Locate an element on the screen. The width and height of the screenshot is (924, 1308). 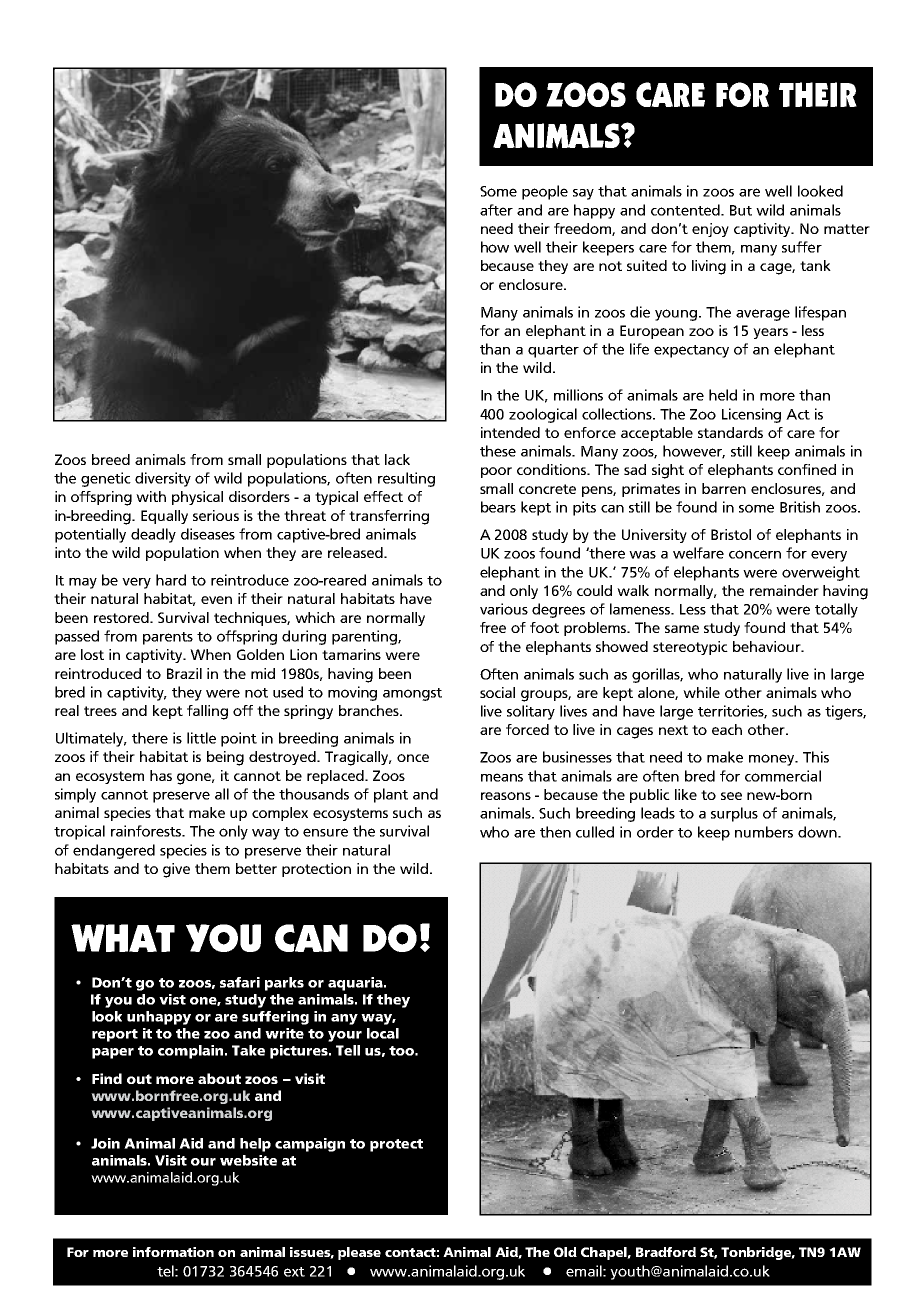
social is located at coordinates (497, 692).
